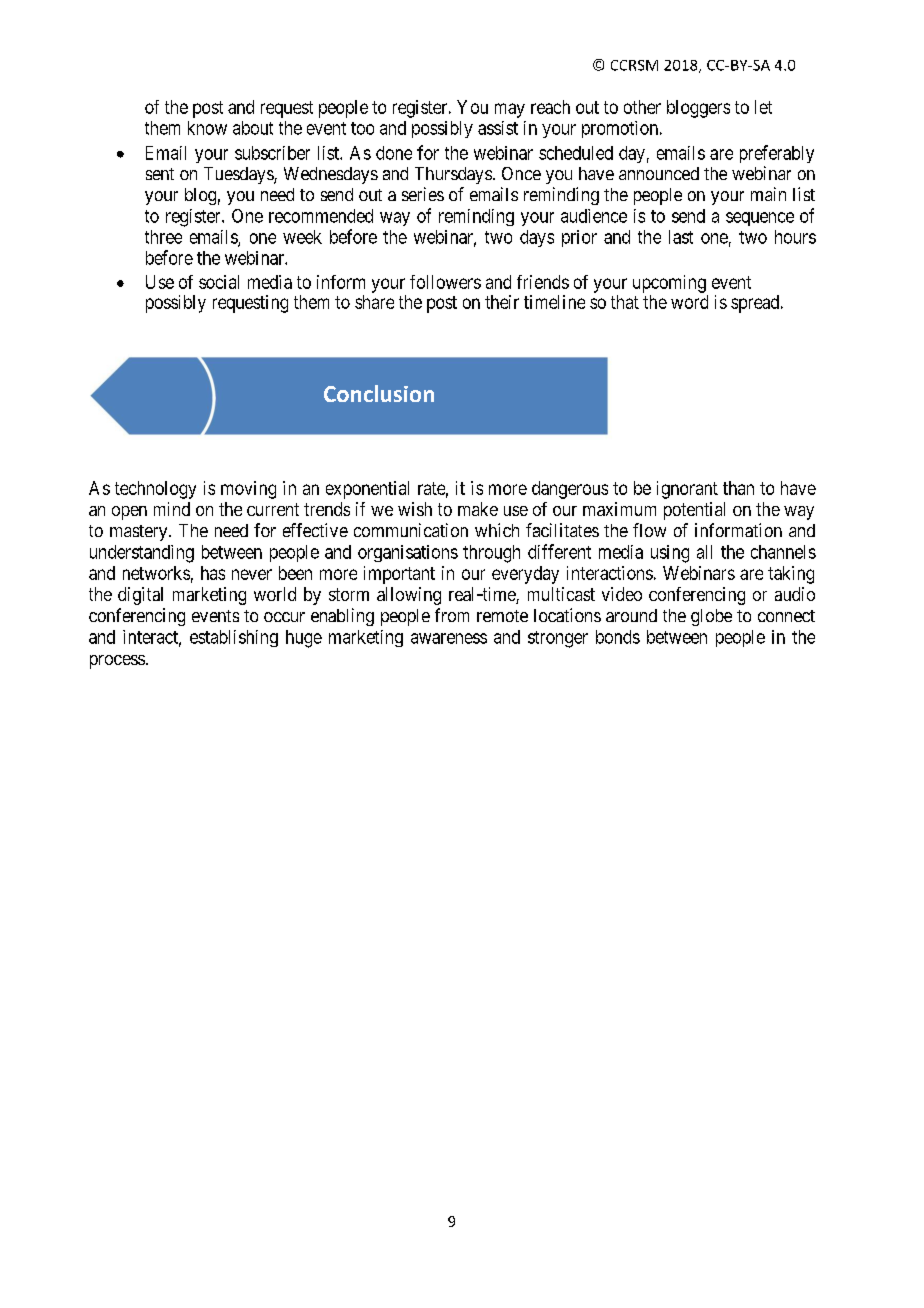 This screenshot has height=1308, width=924. What do you see at coordinates (234, 638) in the screenshot?
I see `establishing` at bounding box center [234, 638].
